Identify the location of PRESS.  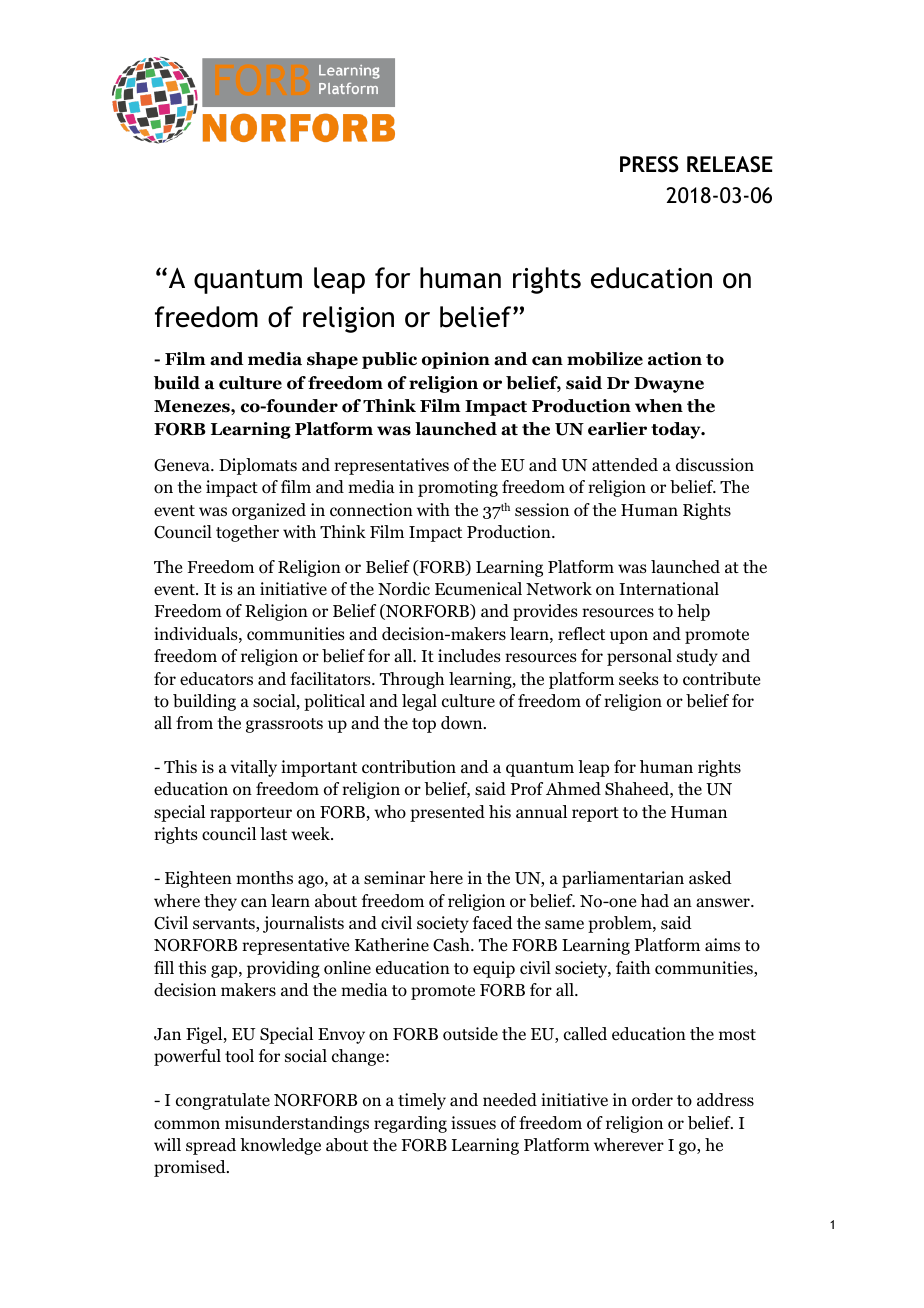
(649, 164).
